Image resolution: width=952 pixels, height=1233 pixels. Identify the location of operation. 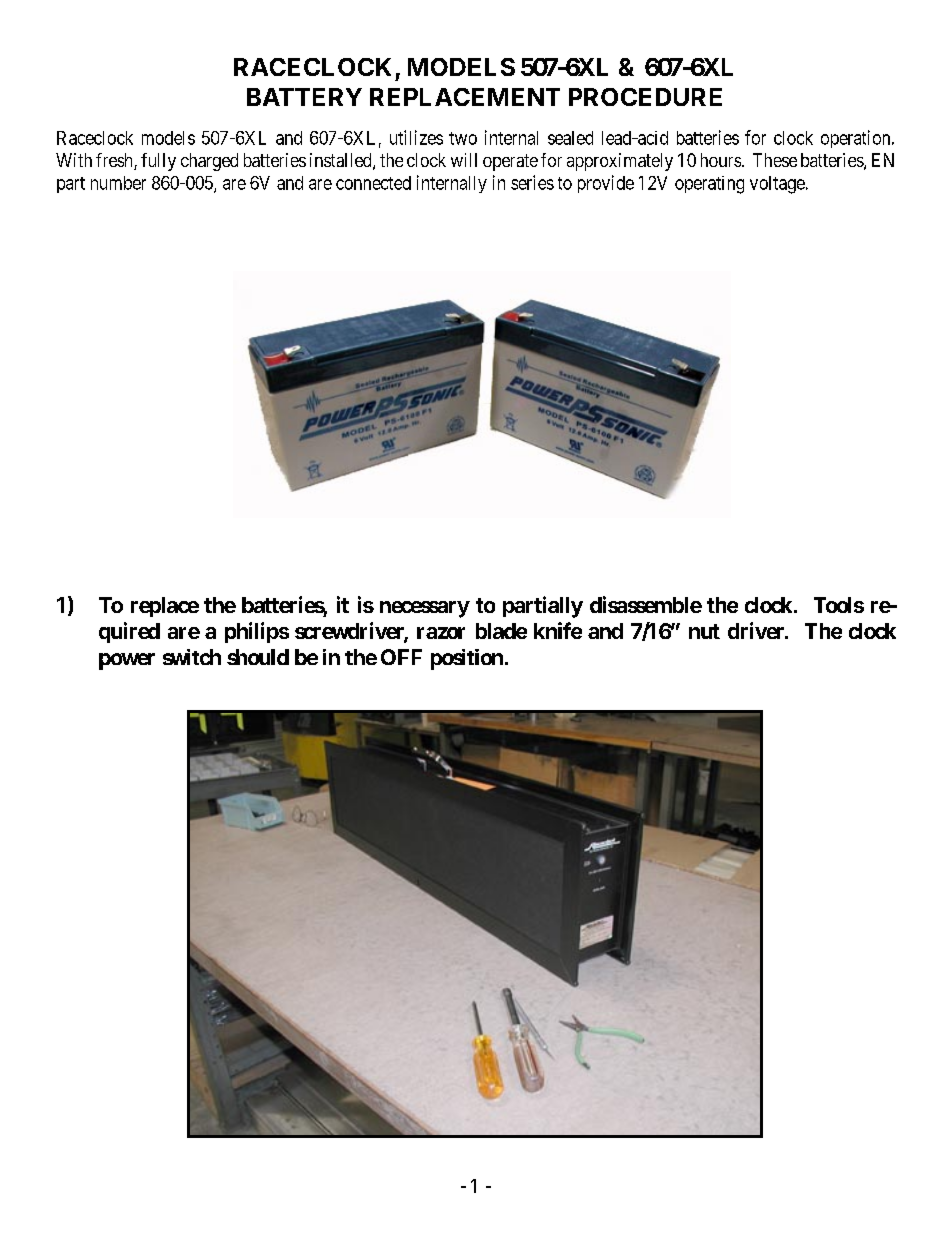
(857, 139).
